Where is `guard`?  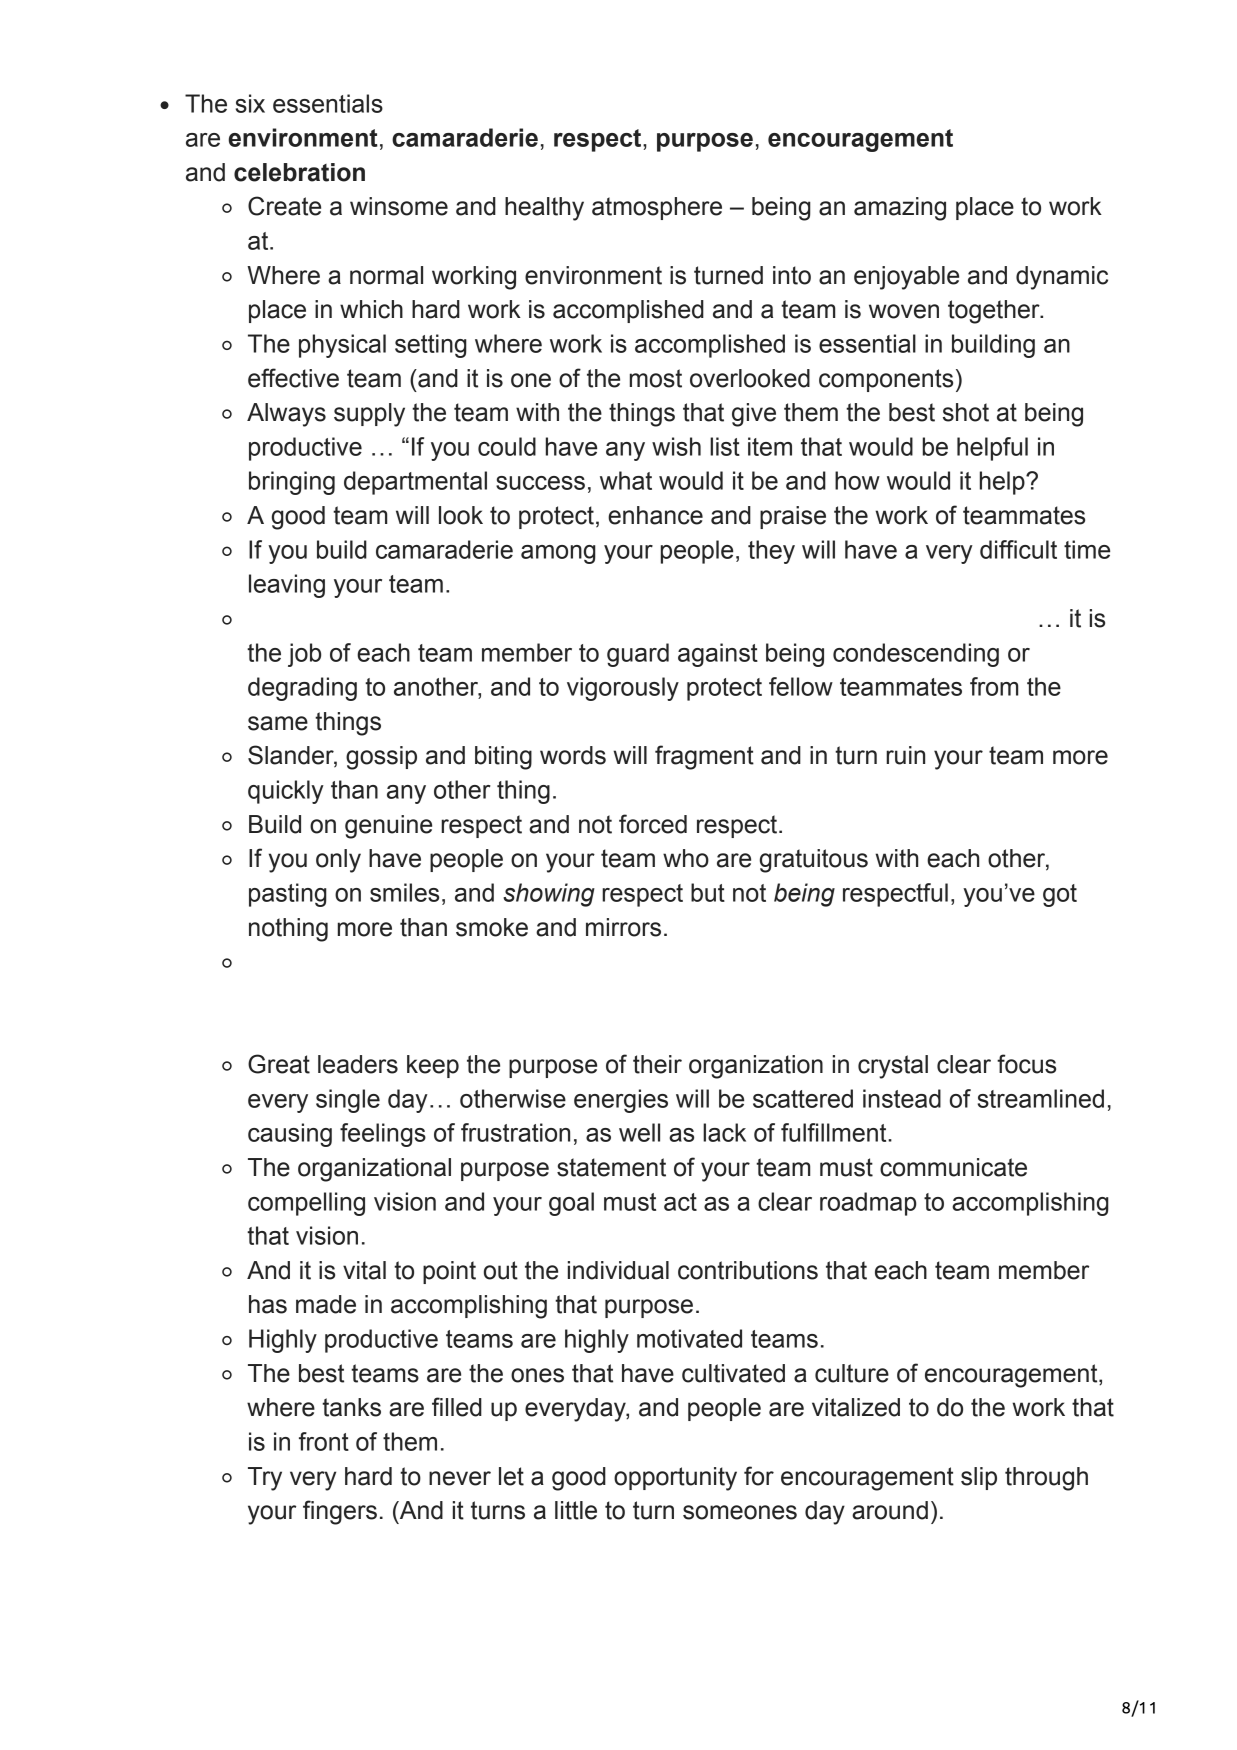
guard is located at coordinates (638, 655).
